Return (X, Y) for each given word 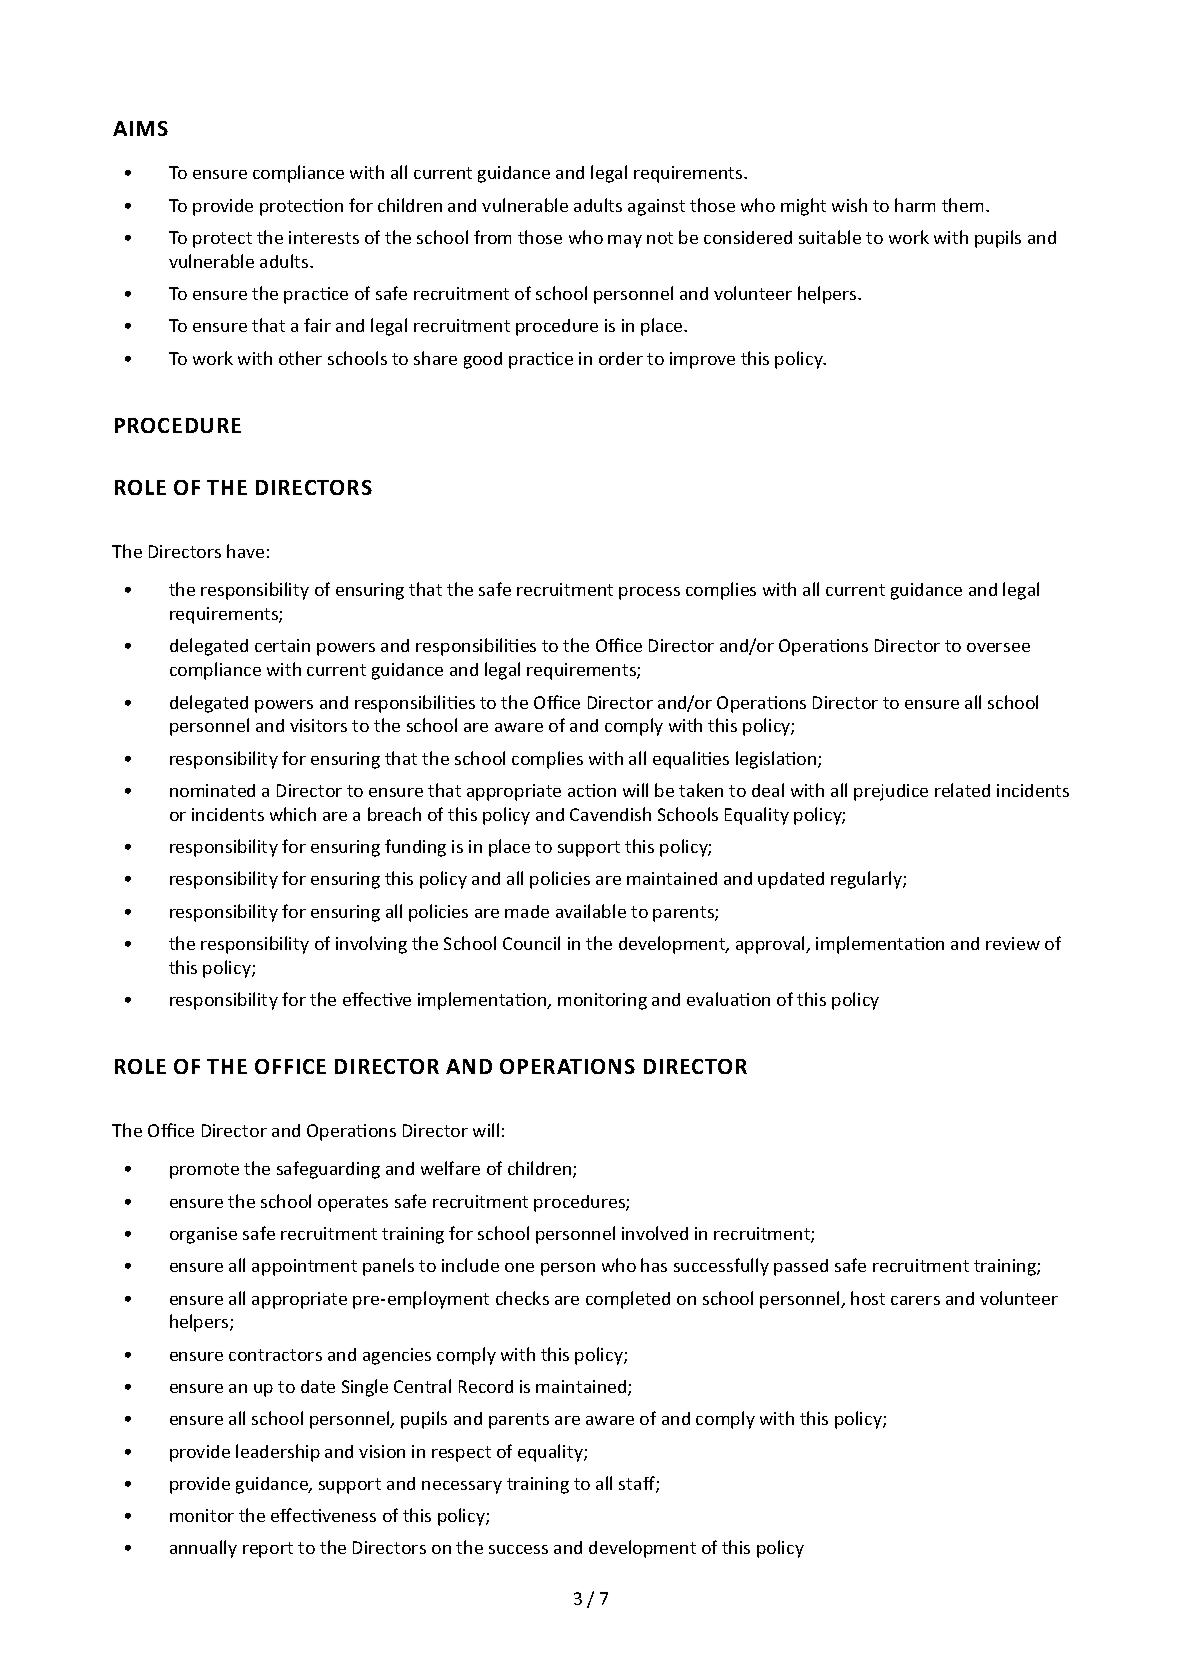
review (1013, 943)
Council (531, 943)
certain (282, 645)
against (656, 207)
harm (915, 205)
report (268, 1550)
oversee (998, 647)
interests (324, 237)
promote (204, 1171)
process (649, 593)
